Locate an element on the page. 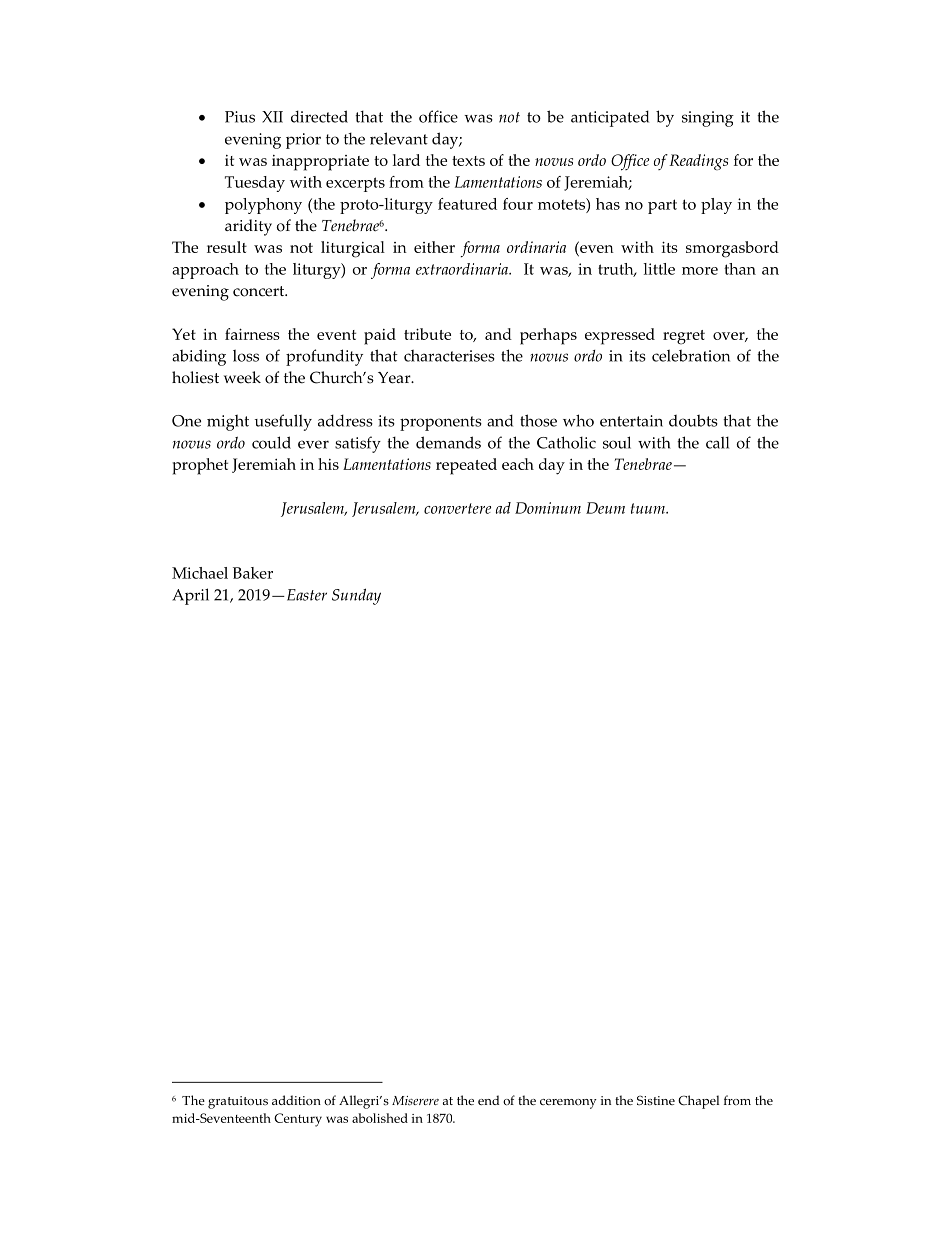  addition is located at coordinates (296, 1100).
